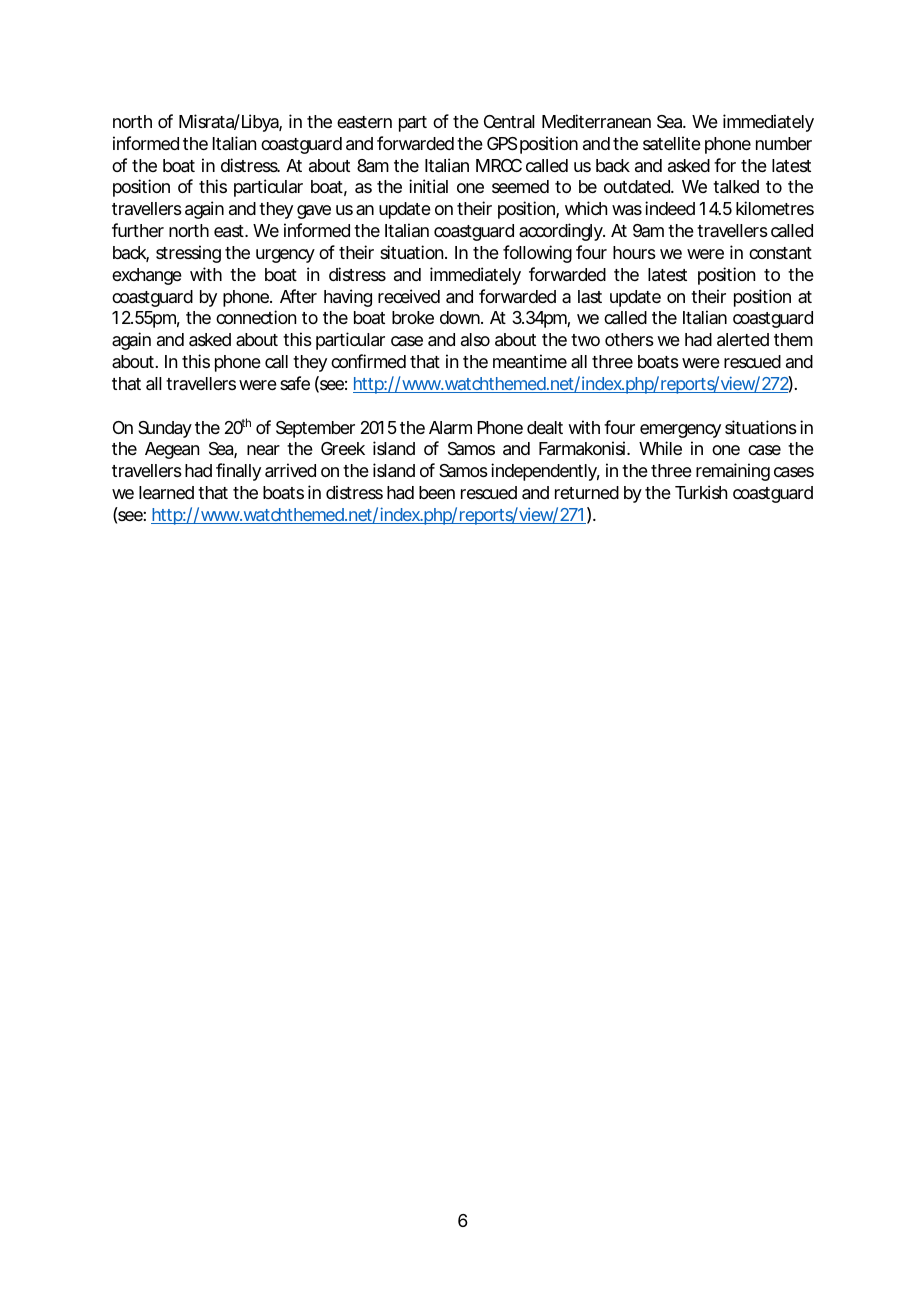 Image resolution: width=924 pixels, height=1308 pixels. What do you see at coordinates (743, 340) in the screenshot?
I see `alerted` at bounding box center [743, 340].
